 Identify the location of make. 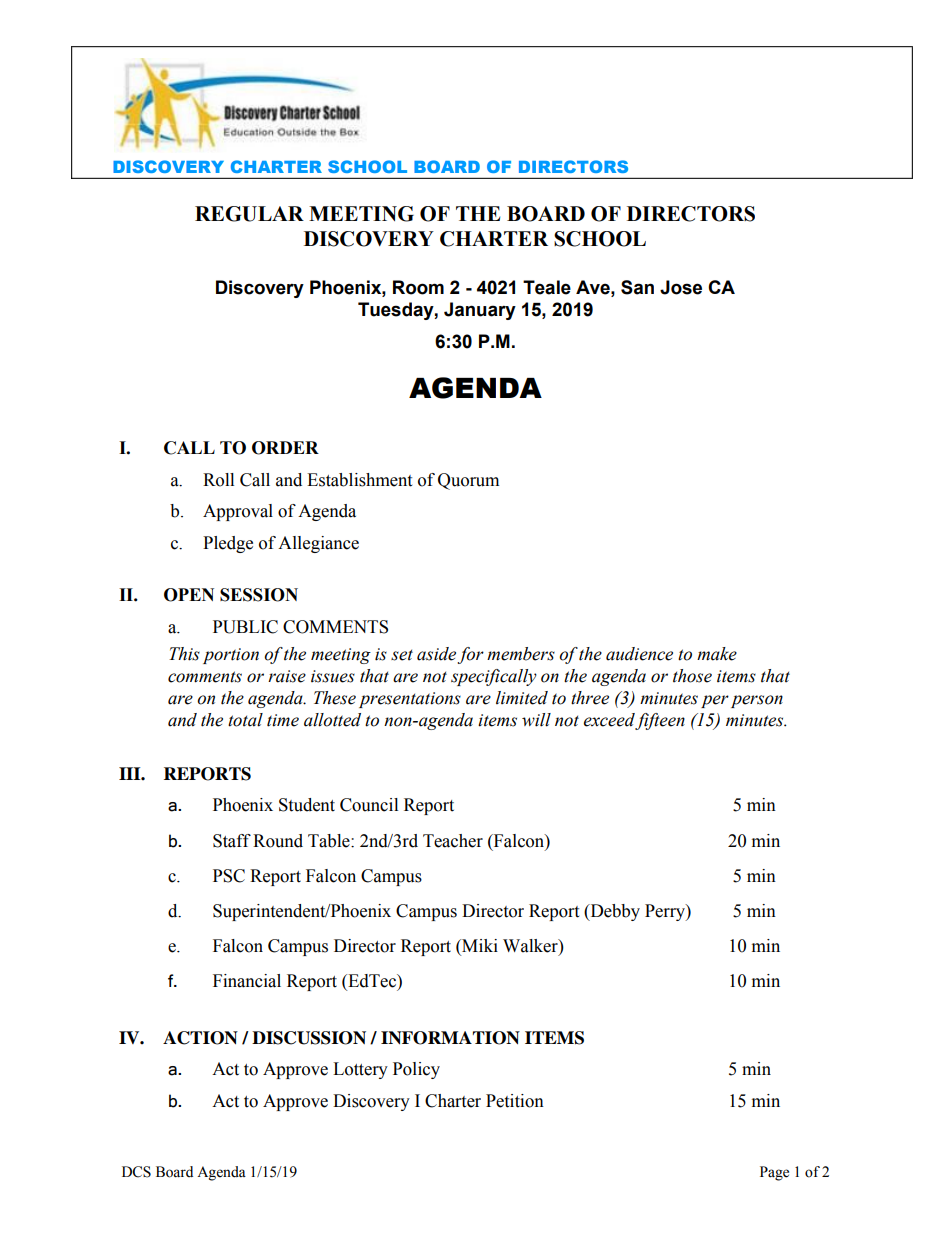
(717, 654).
